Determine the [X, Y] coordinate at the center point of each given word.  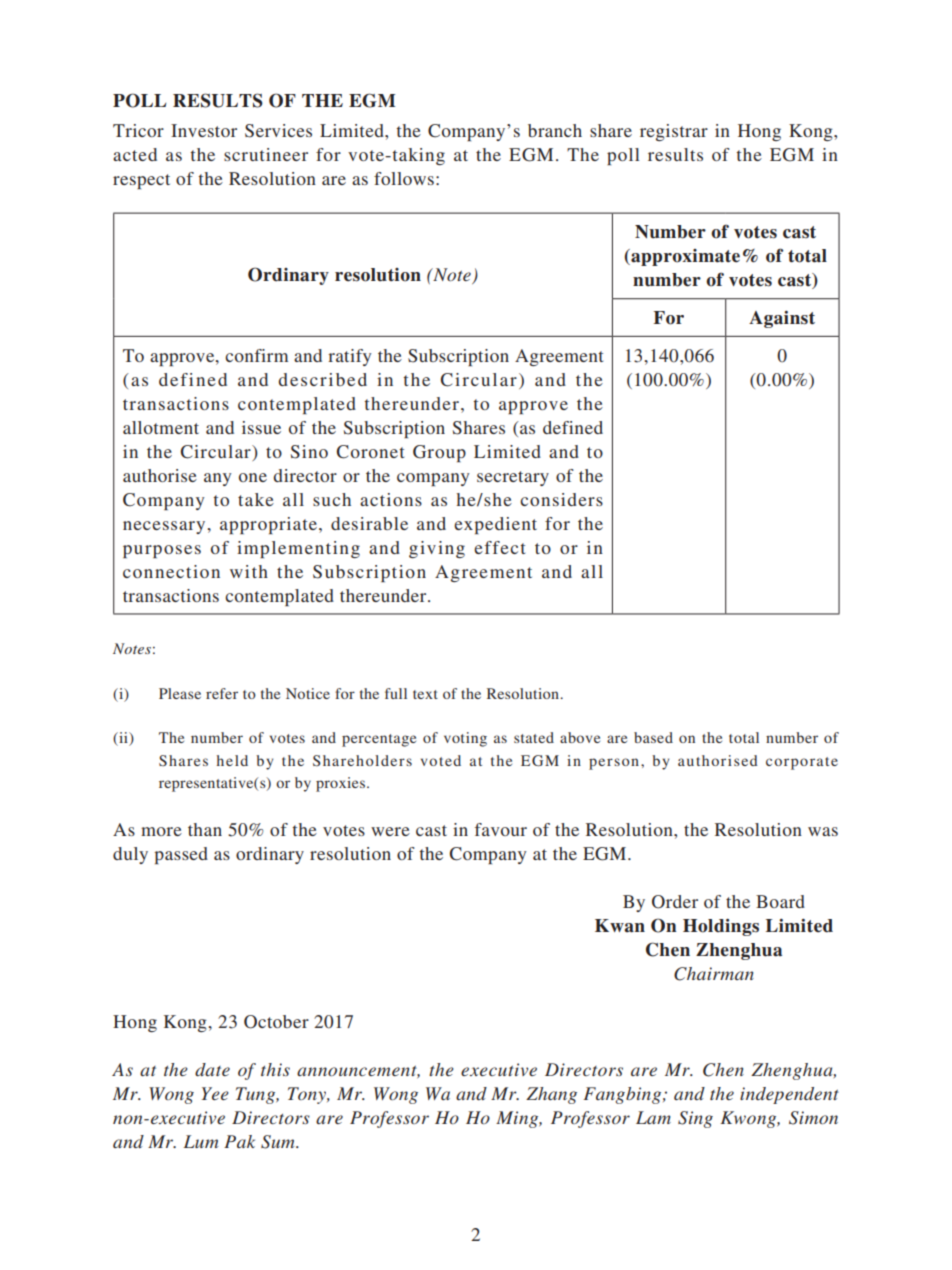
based [653, 737]
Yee [215, 1093]
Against [782, 319]
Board [780, 901]
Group [439, 453]
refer [222, 693]
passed [181, 855]
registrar [674, 132]
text [425, 694]
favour [501, 829]
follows [404, 178]
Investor [204, 130]
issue [261, 427]
